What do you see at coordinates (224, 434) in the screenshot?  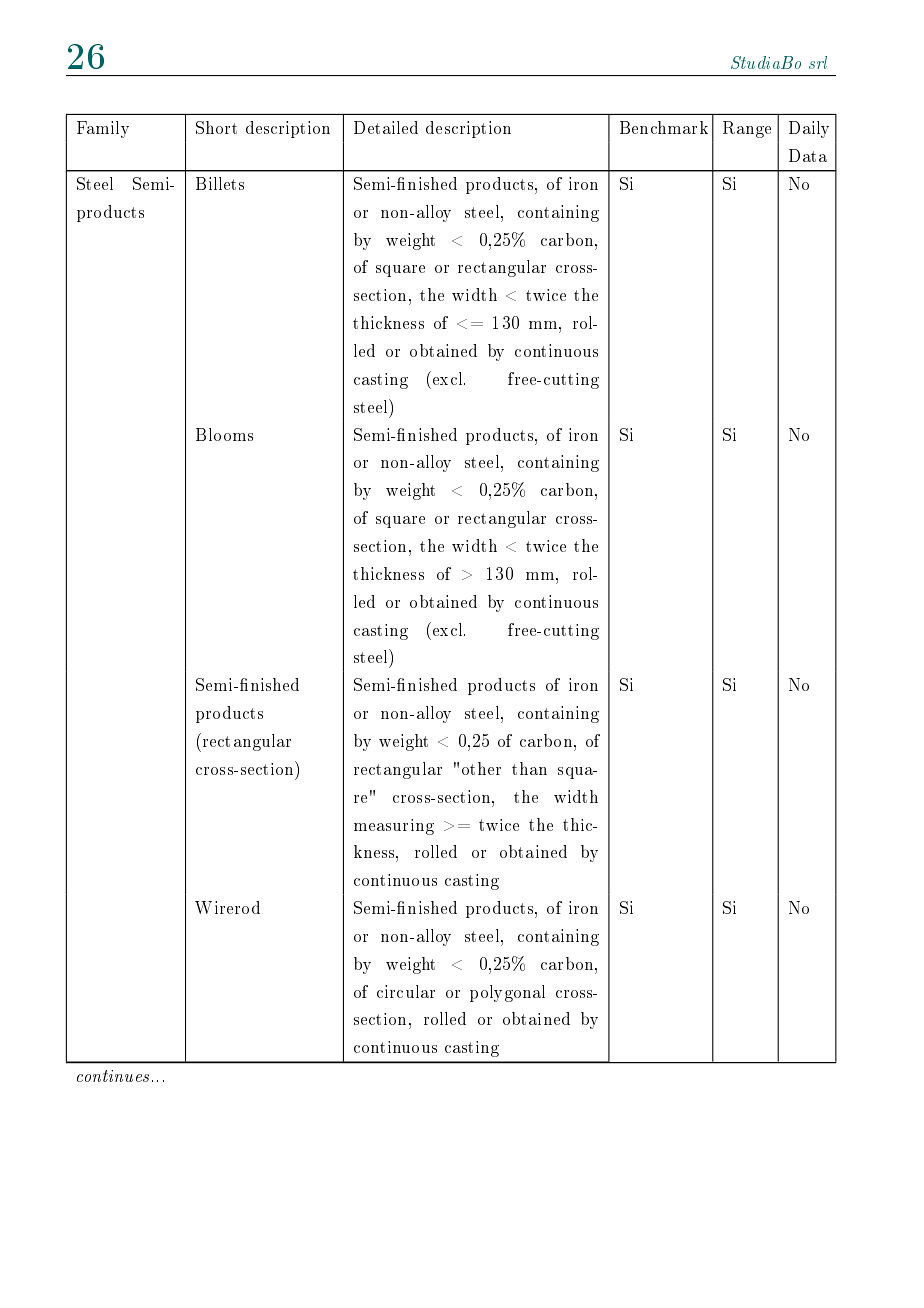 I see `Blooms` at bounding box center [224, 434].
